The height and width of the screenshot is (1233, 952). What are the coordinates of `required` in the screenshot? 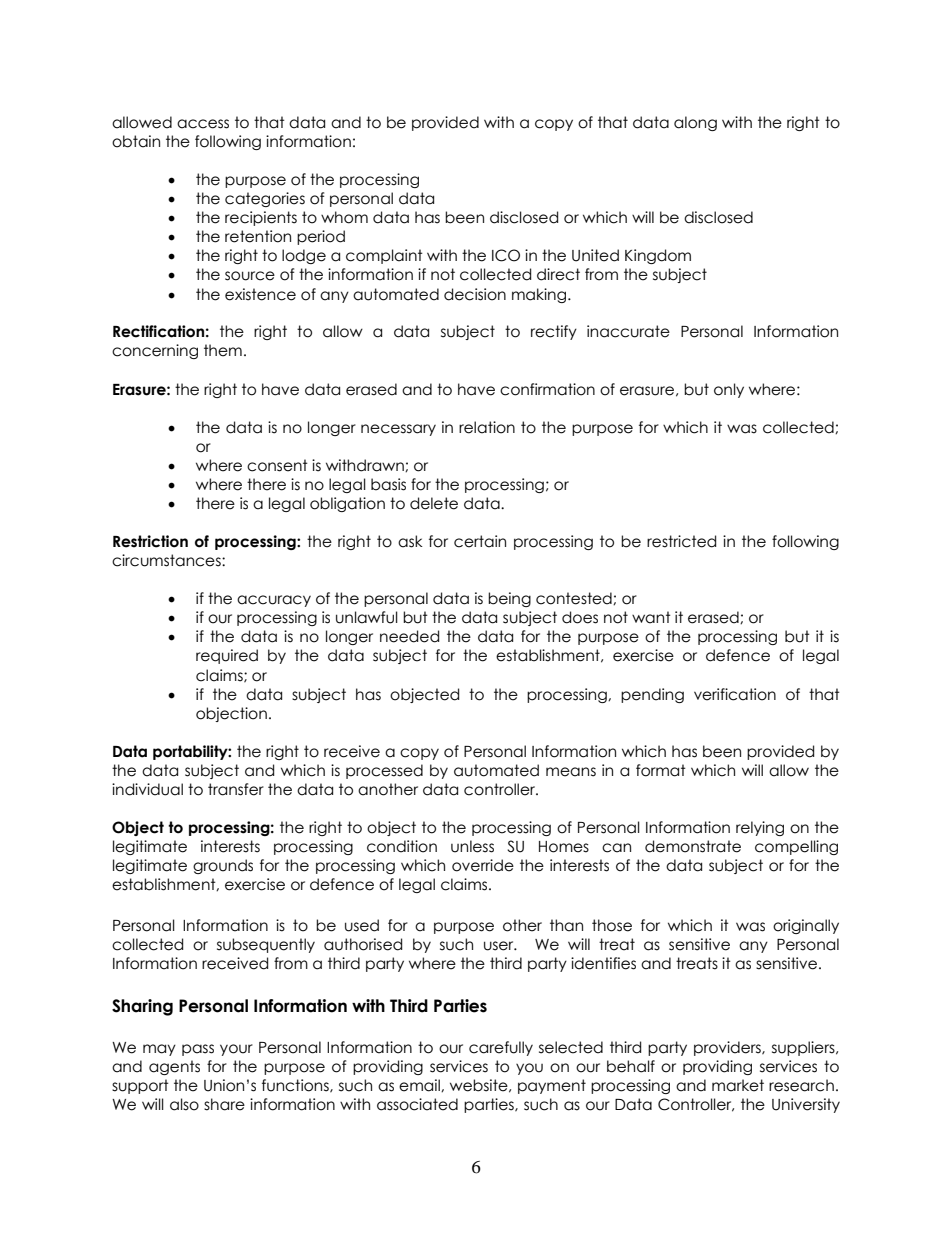 It's located at (227, 656).
